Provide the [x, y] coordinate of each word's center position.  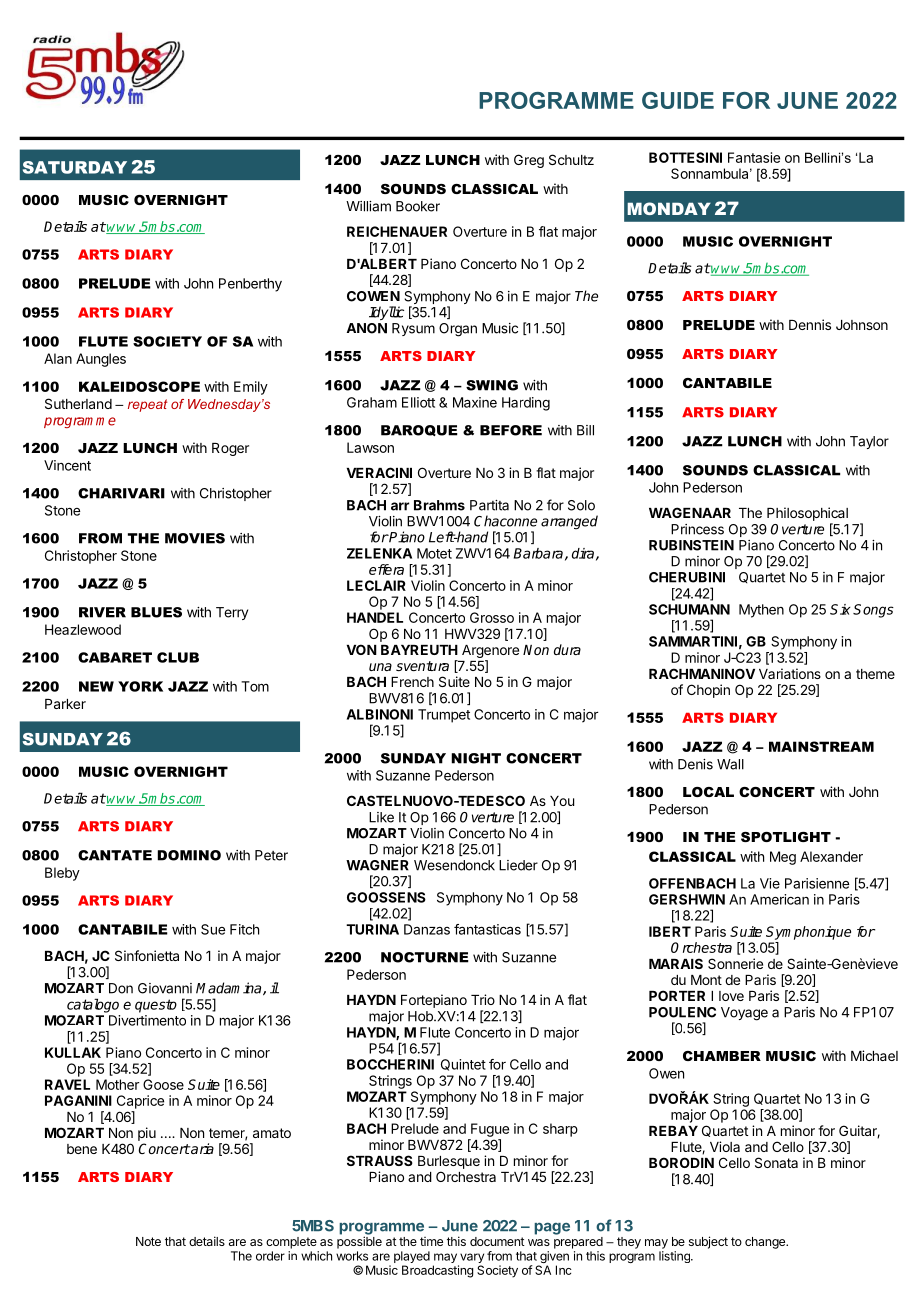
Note [148, 1241]
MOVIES [195, 538]
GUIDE [678, 100]
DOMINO [189, 855]
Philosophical [807, 514]
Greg [529, 161]
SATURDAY [75, 167]
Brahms [439, 505]
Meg [783, 858]
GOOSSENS [386, 897]
